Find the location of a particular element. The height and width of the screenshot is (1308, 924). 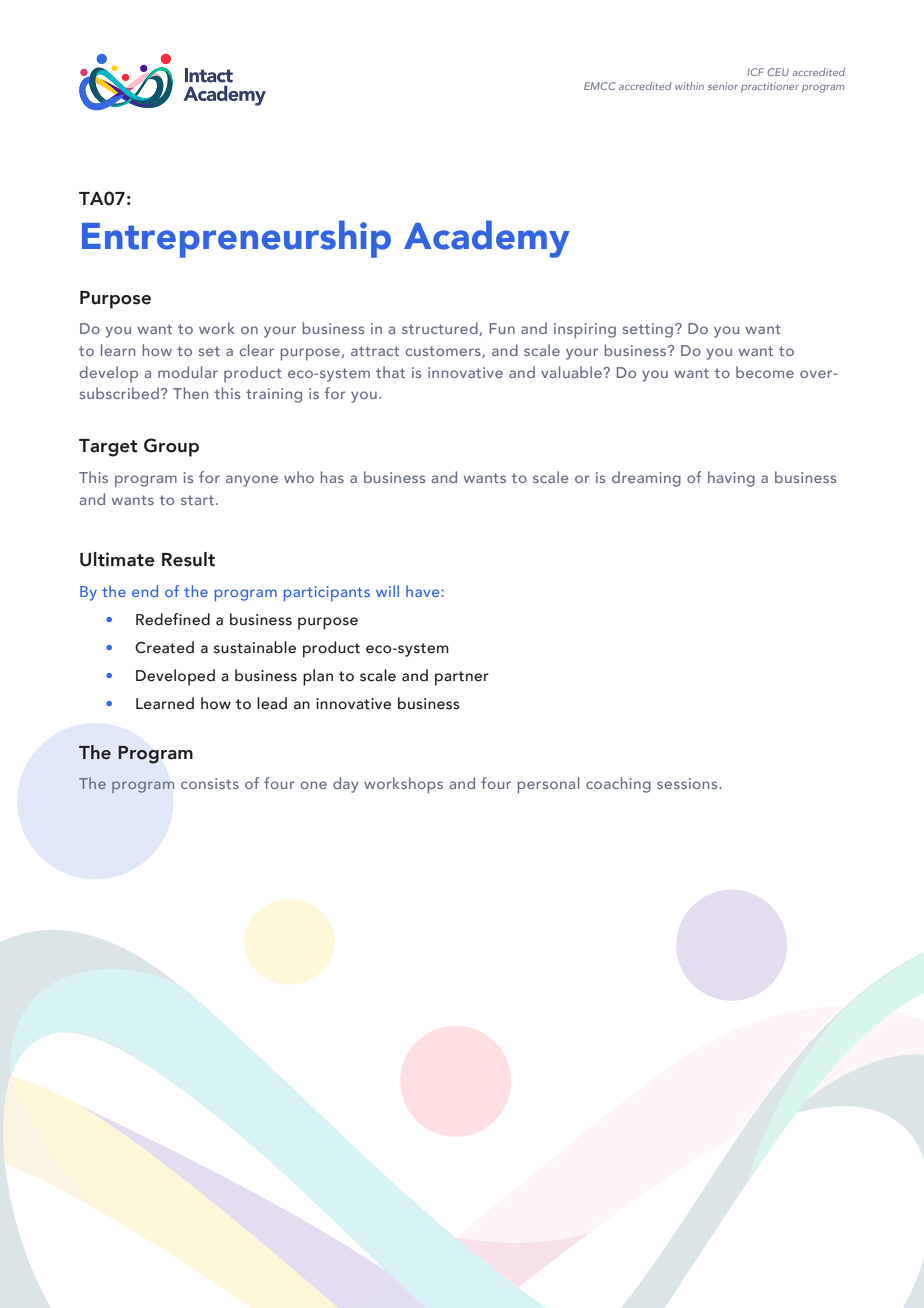

senior is located at coordinates (723, 86).
